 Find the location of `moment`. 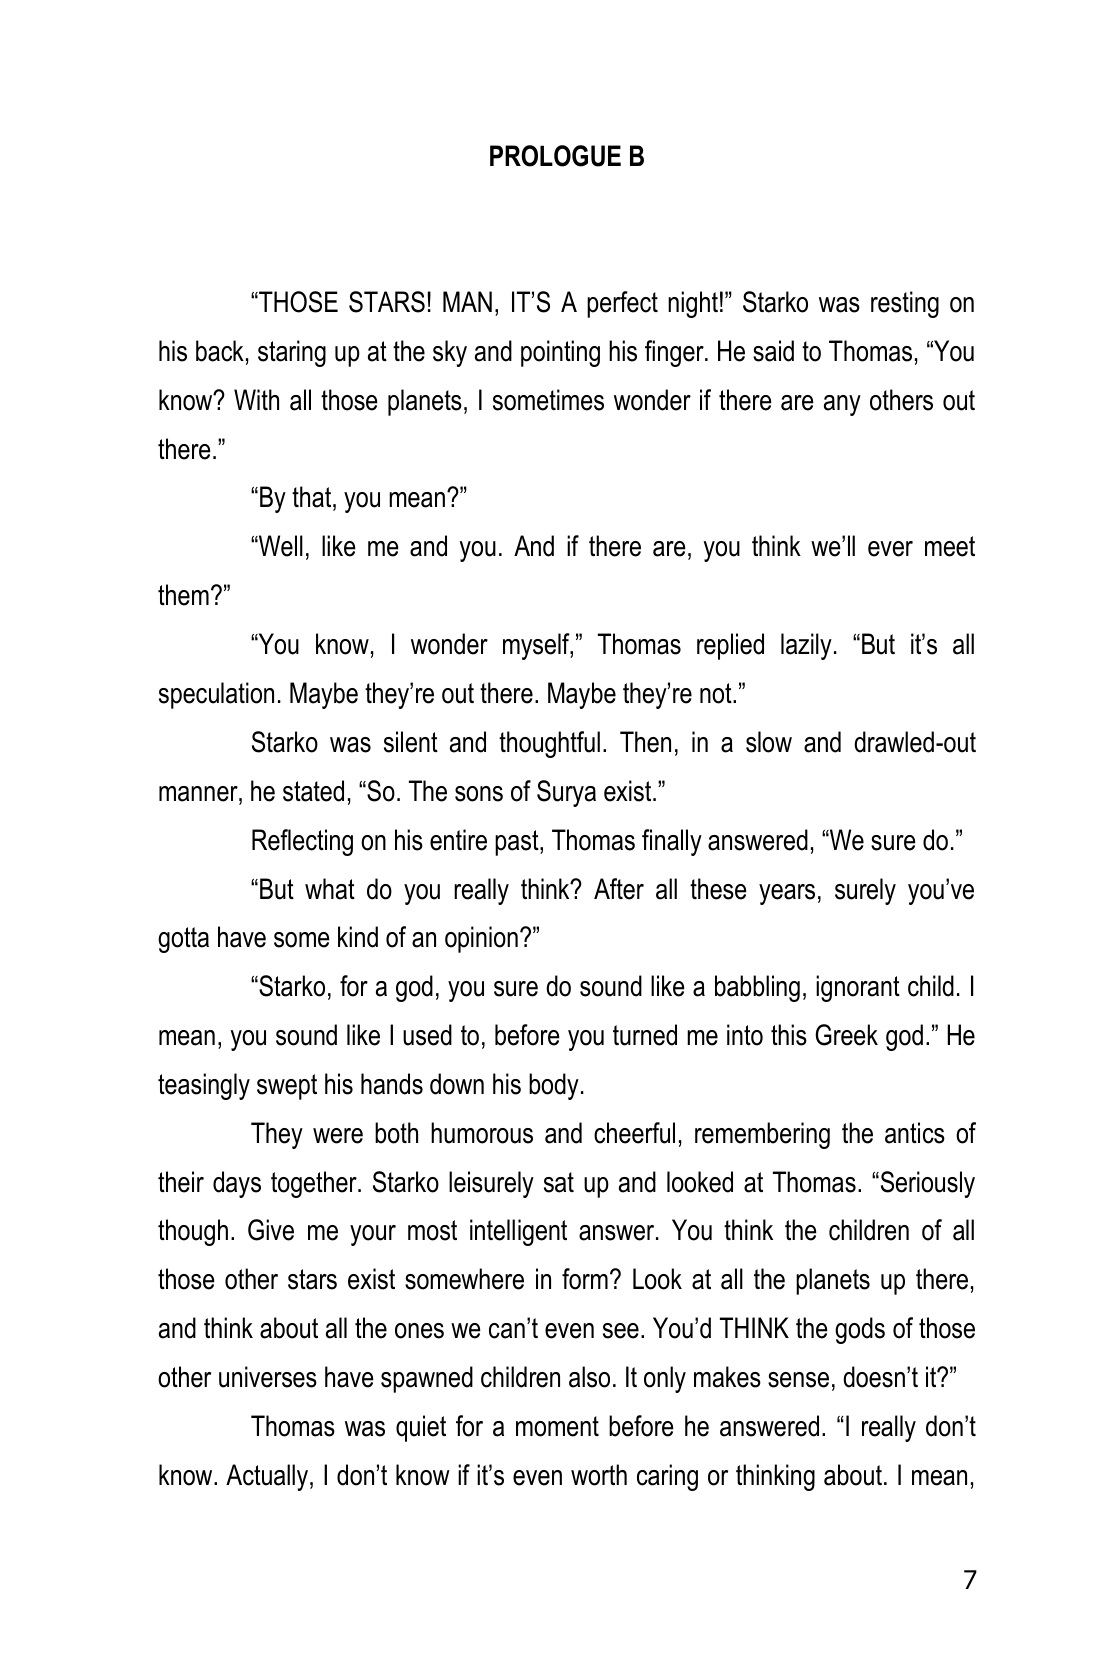

moment is located at coordinates (557, 1426).
